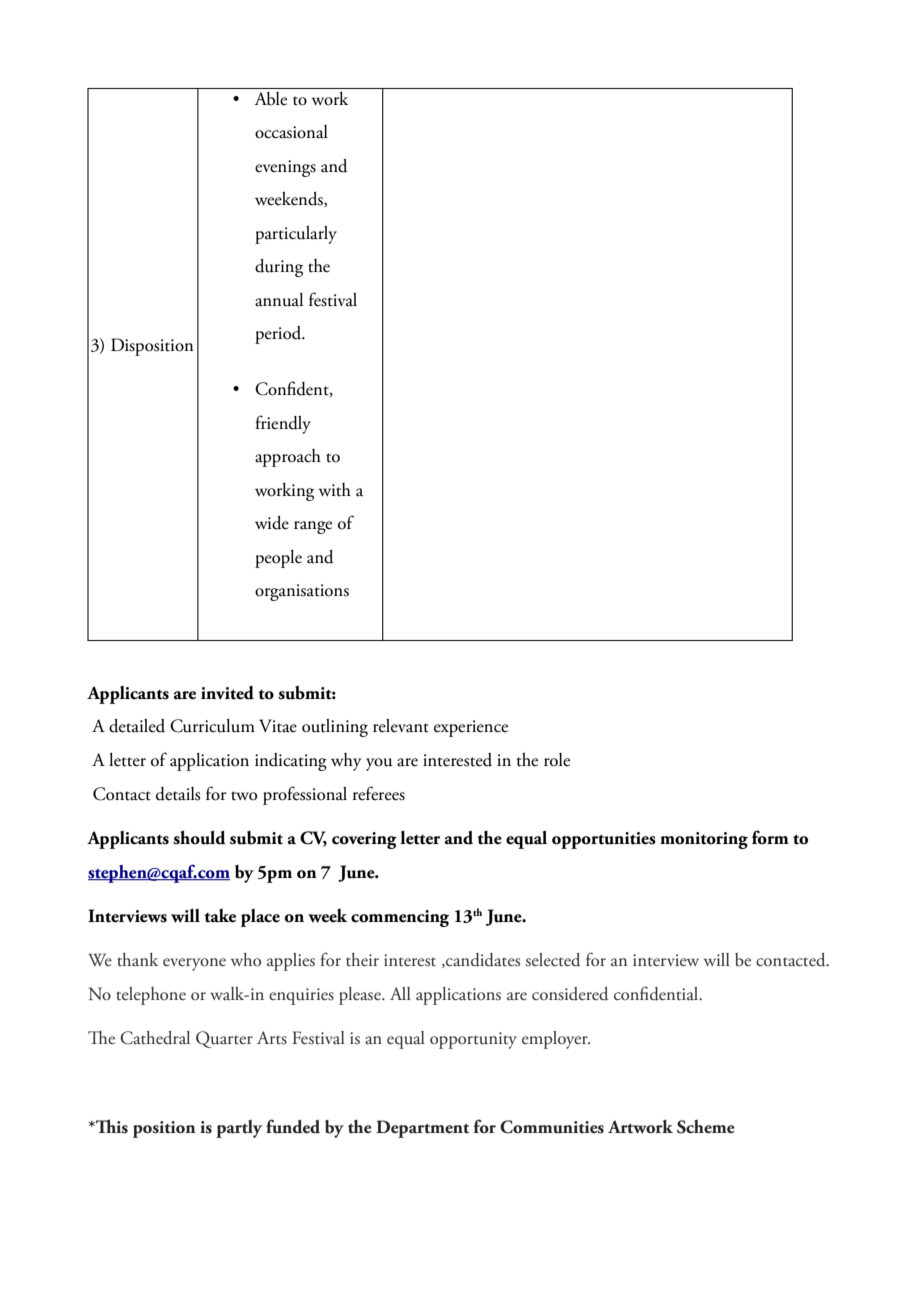 The width and height of the screenshot is (924, 1308). What do you see at coordinates (704, 840) in the screenshot?
I see `monitoring` at bounding box center [704, 840].
